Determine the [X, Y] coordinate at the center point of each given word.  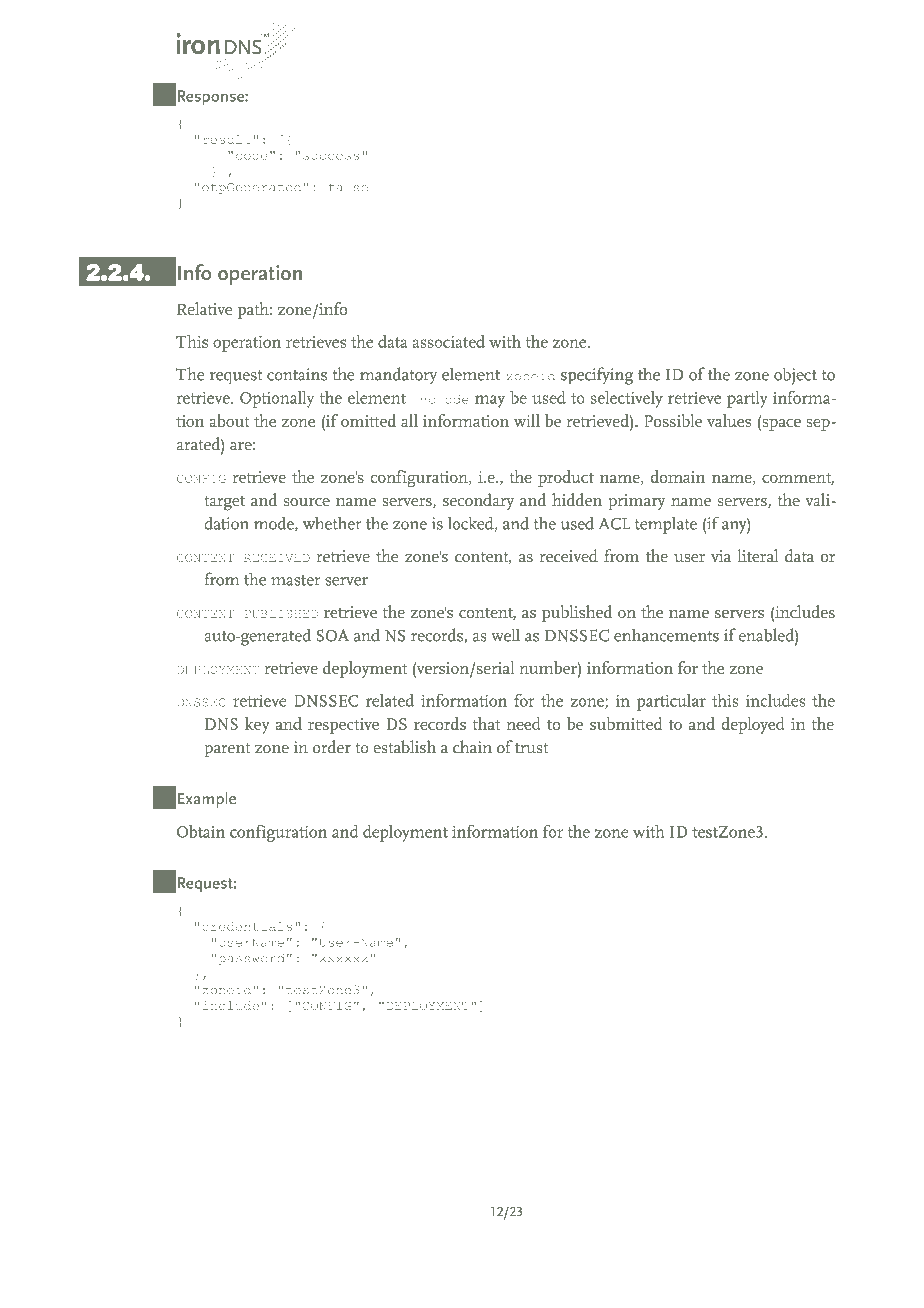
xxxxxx [344, 959]
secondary [478, 501]
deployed [753, 725]
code [251, 155]
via [721, 556]
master [295, 580]
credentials [247, 926]
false [348, 187]
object [795, 376]
